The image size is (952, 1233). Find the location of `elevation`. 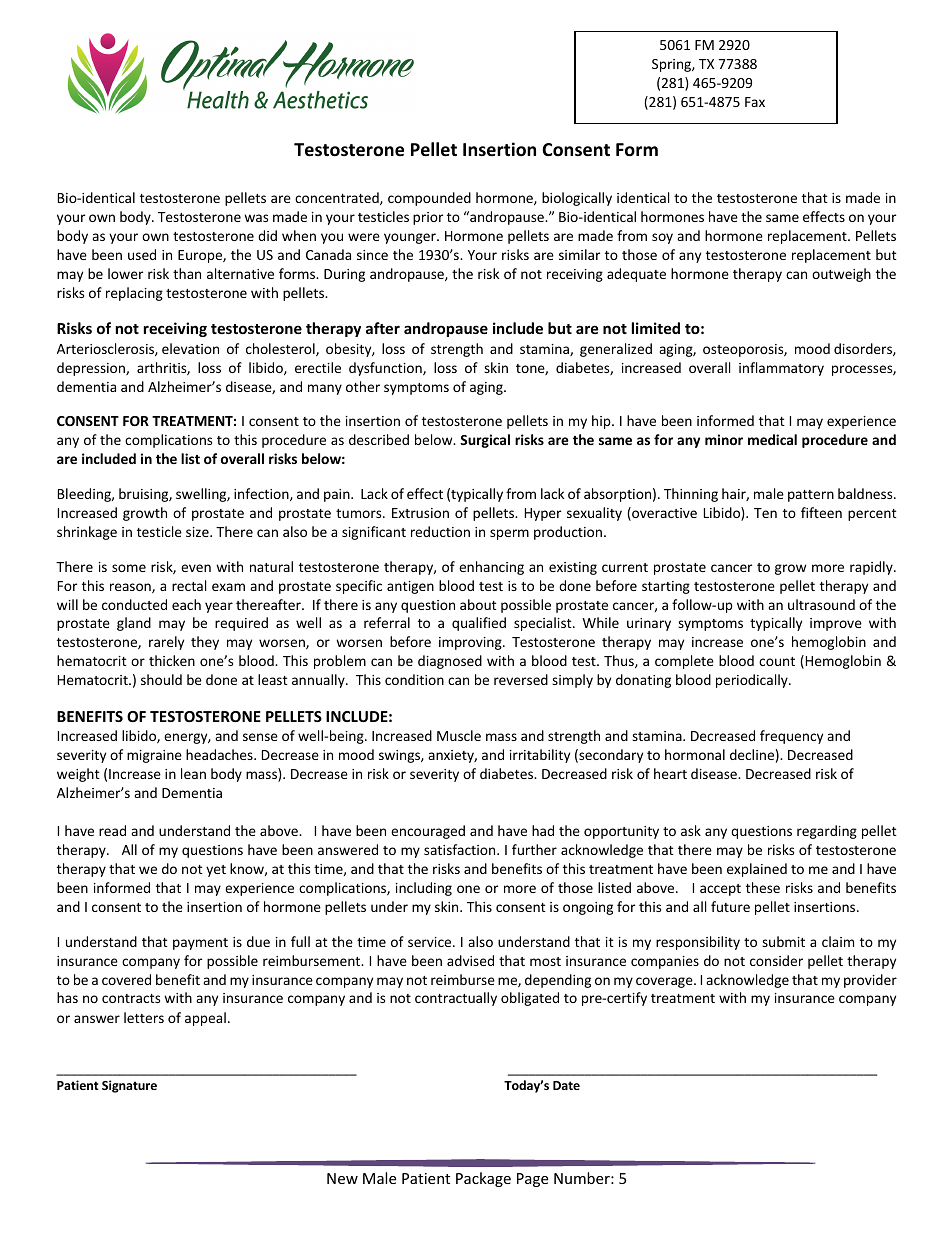

elevation is located at coordinates (190, 348).
